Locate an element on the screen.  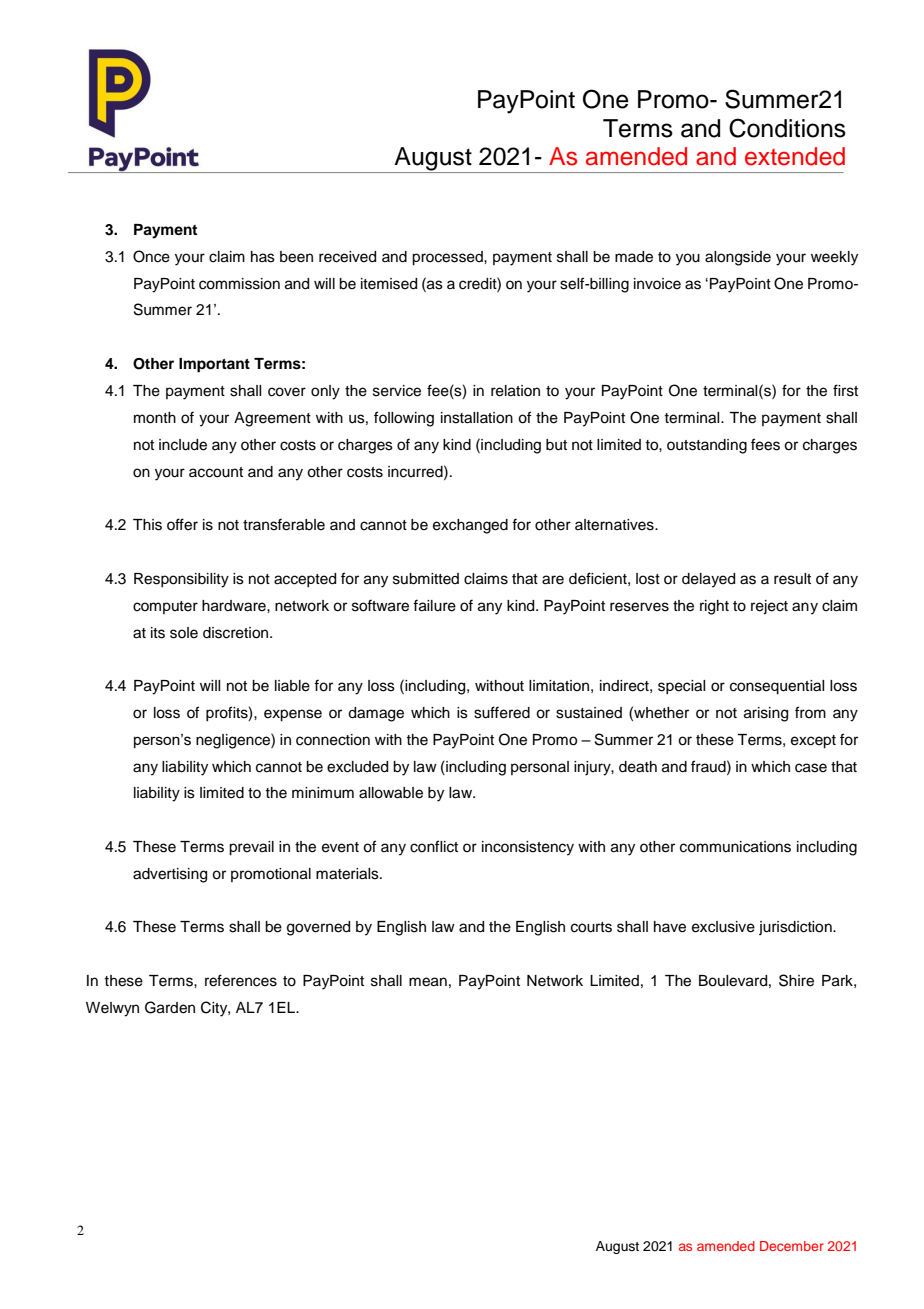
exchanged is located at coordinates (470, 526).
